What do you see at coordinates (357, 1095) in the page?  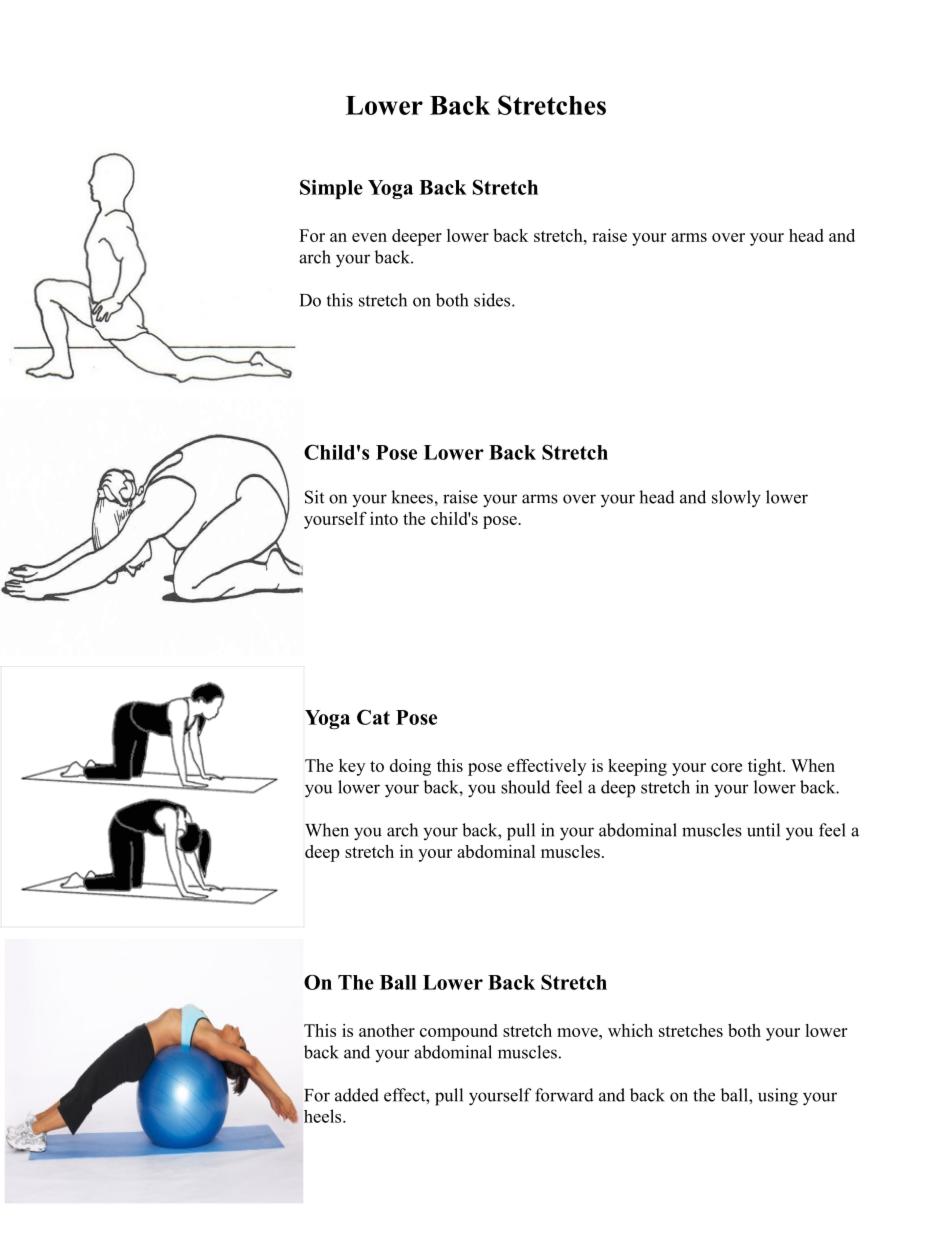 I see `added` at bounding box center [357, 1095].
